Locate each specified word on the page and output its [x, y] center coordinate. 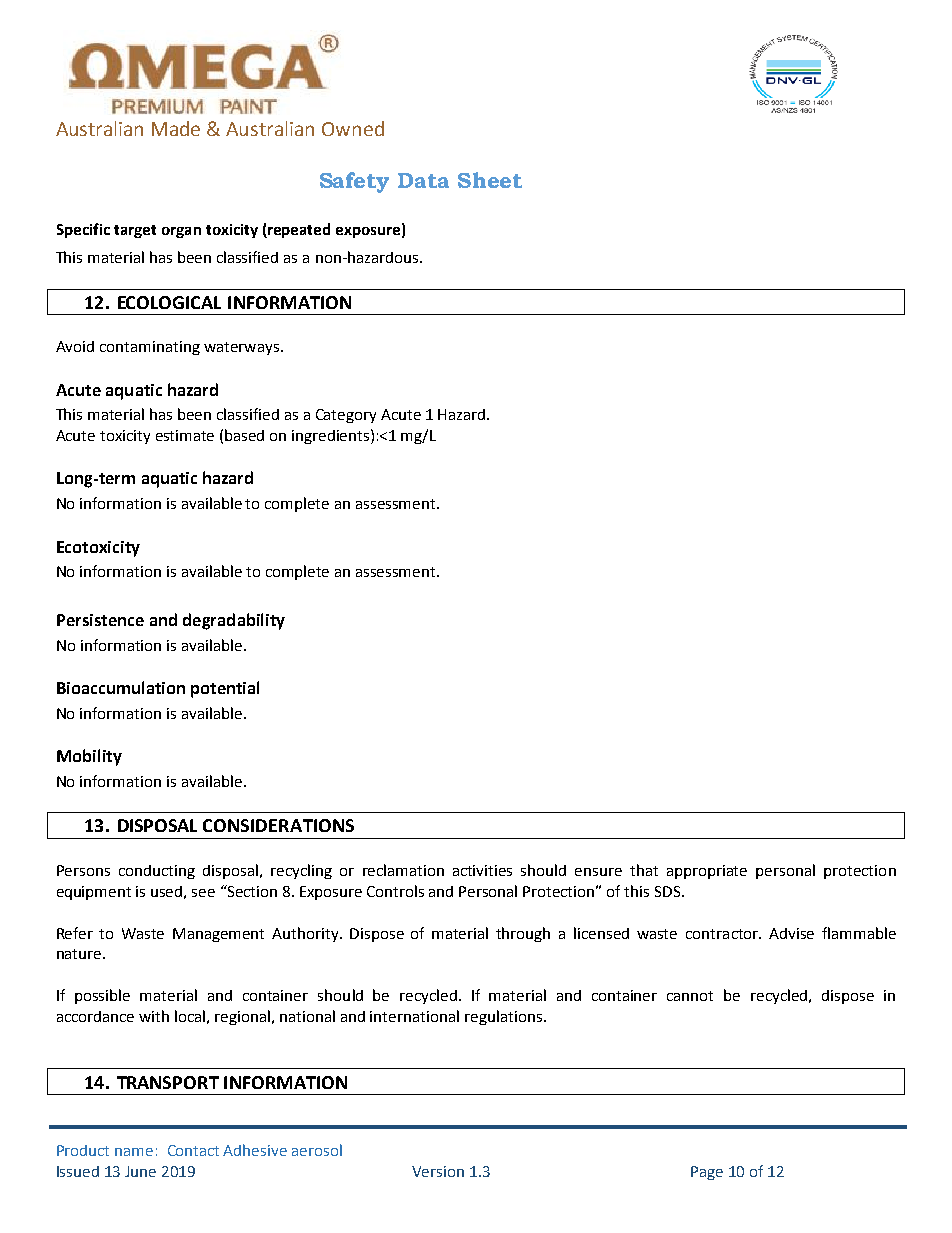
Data [423, 180]
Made [176, 128]
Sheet [490, 180]
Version [438, 1171]
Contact [193, 1150]
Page [707, 1173]
